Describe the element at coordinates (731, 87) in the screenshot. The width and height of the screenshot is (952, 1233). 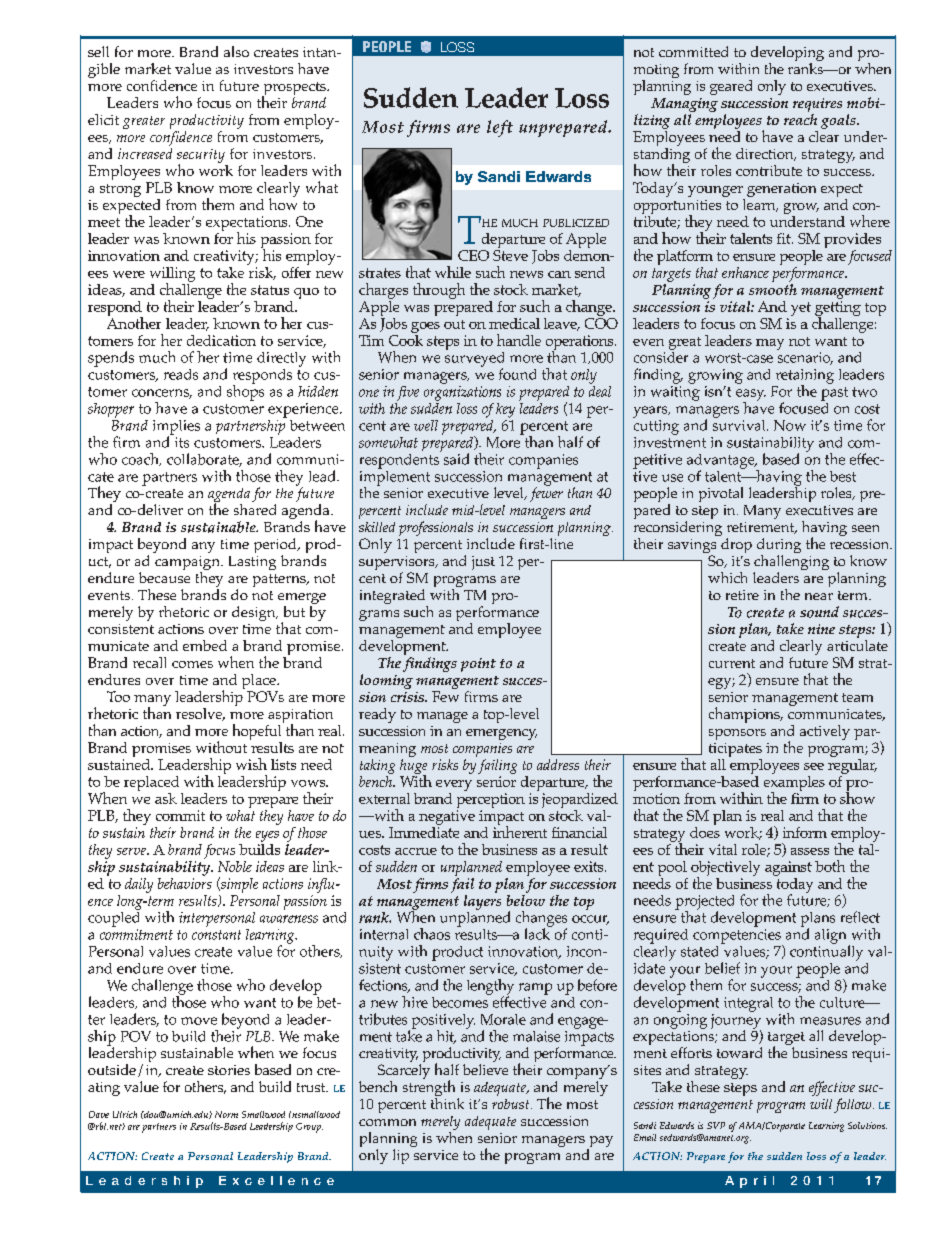
I see `geared` at that location.
